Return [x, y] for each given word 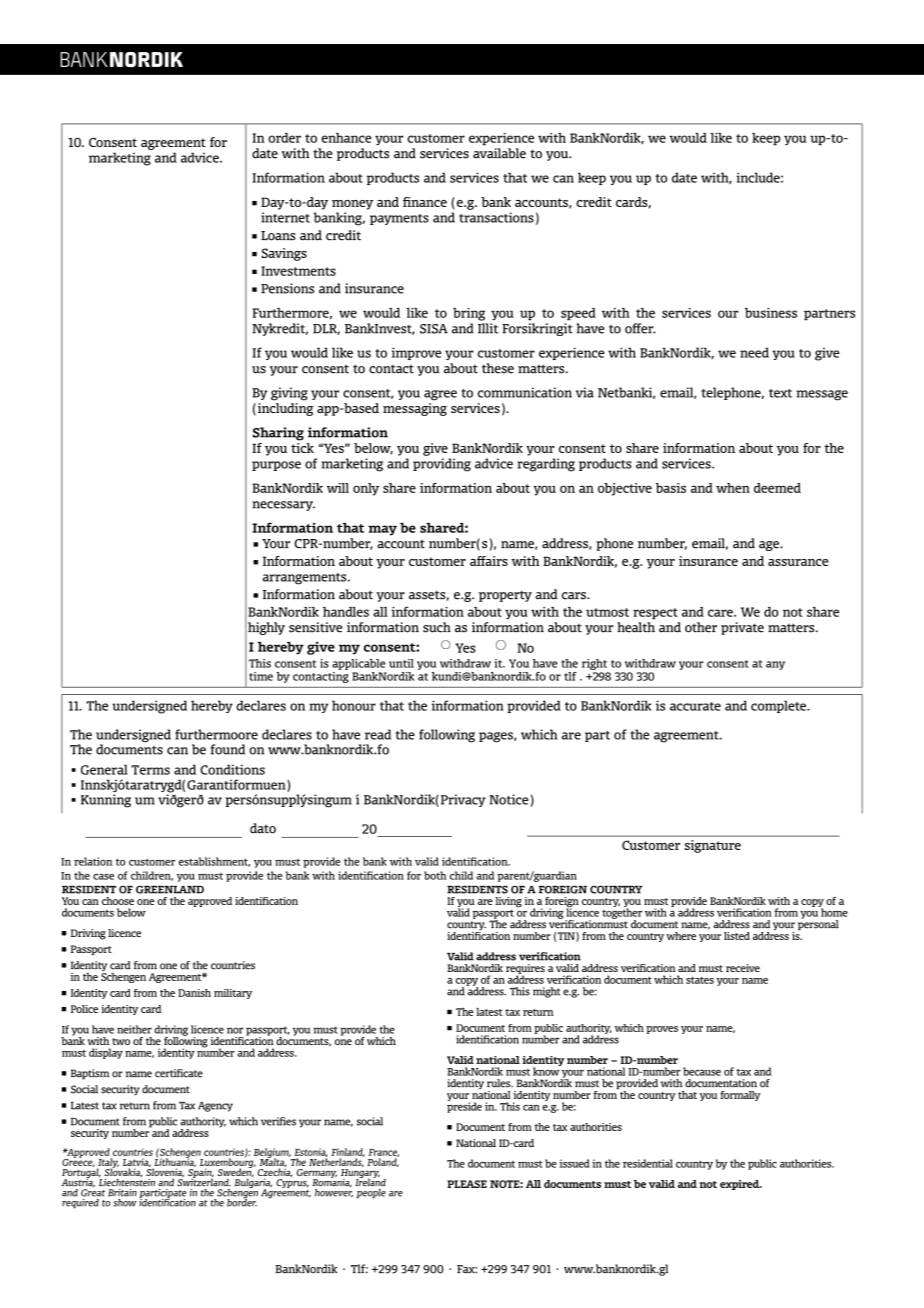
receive [743, 968]
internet [285, 217]
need [754, 352]
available [499, 153]
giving [289, 394]
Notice [509, 799]
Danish [194, 993]
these [498, 368]
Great [93, 1192]
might [546, 992]
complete [780, 706]
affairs [489, 561]
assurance [798, 562]
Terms [150, 770]
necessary [283, 506]
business [771, 313]
